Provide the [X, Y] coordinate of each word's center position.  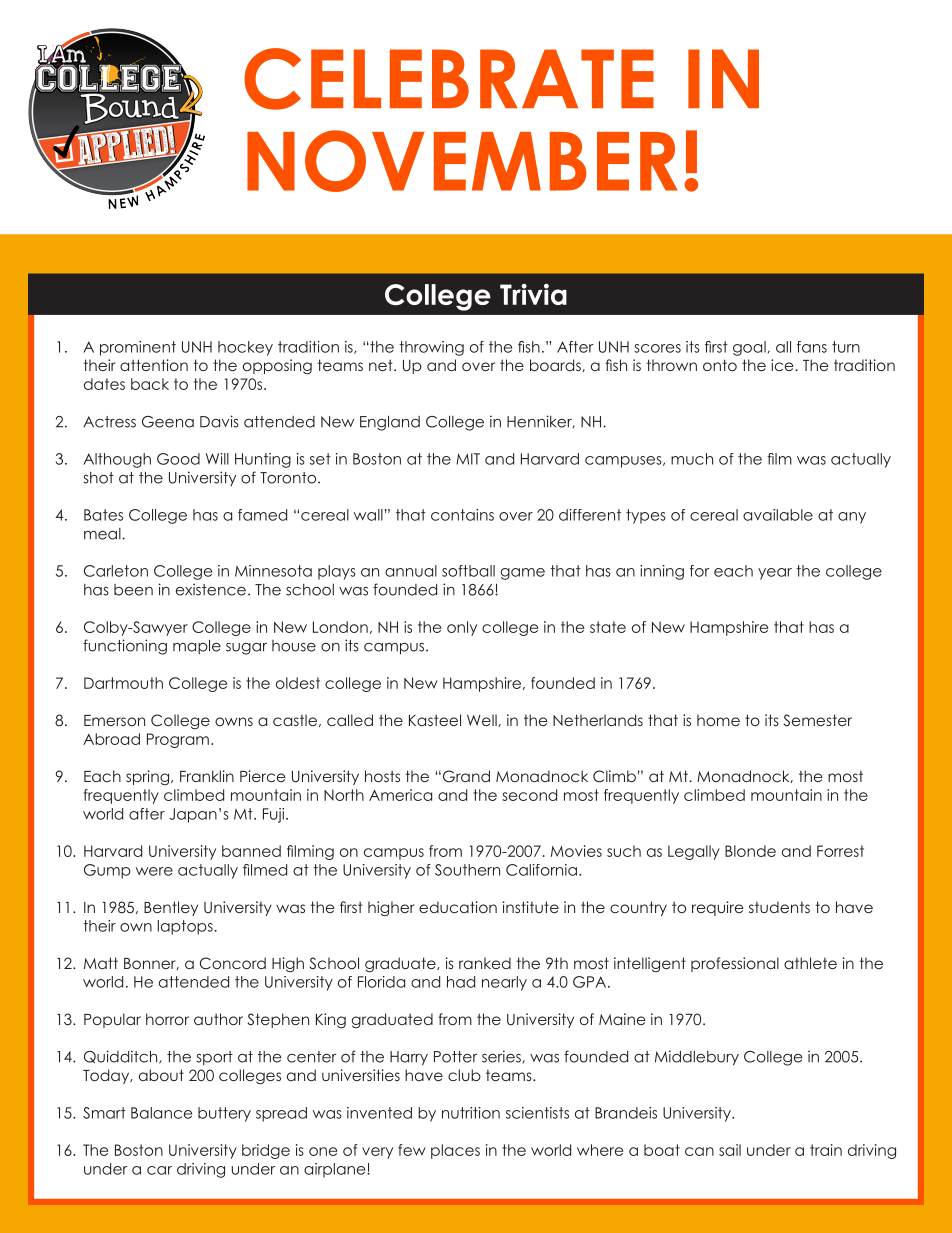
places [455, 1151]
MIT [468, 459]
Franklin [207, 776]
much [692, 459]
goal [750, 348]
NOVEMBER [462, 161]
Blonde [750, 851]
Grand [465, 776]
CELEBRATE [449, 79]
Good [178, 459]
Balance [161, 1113]
